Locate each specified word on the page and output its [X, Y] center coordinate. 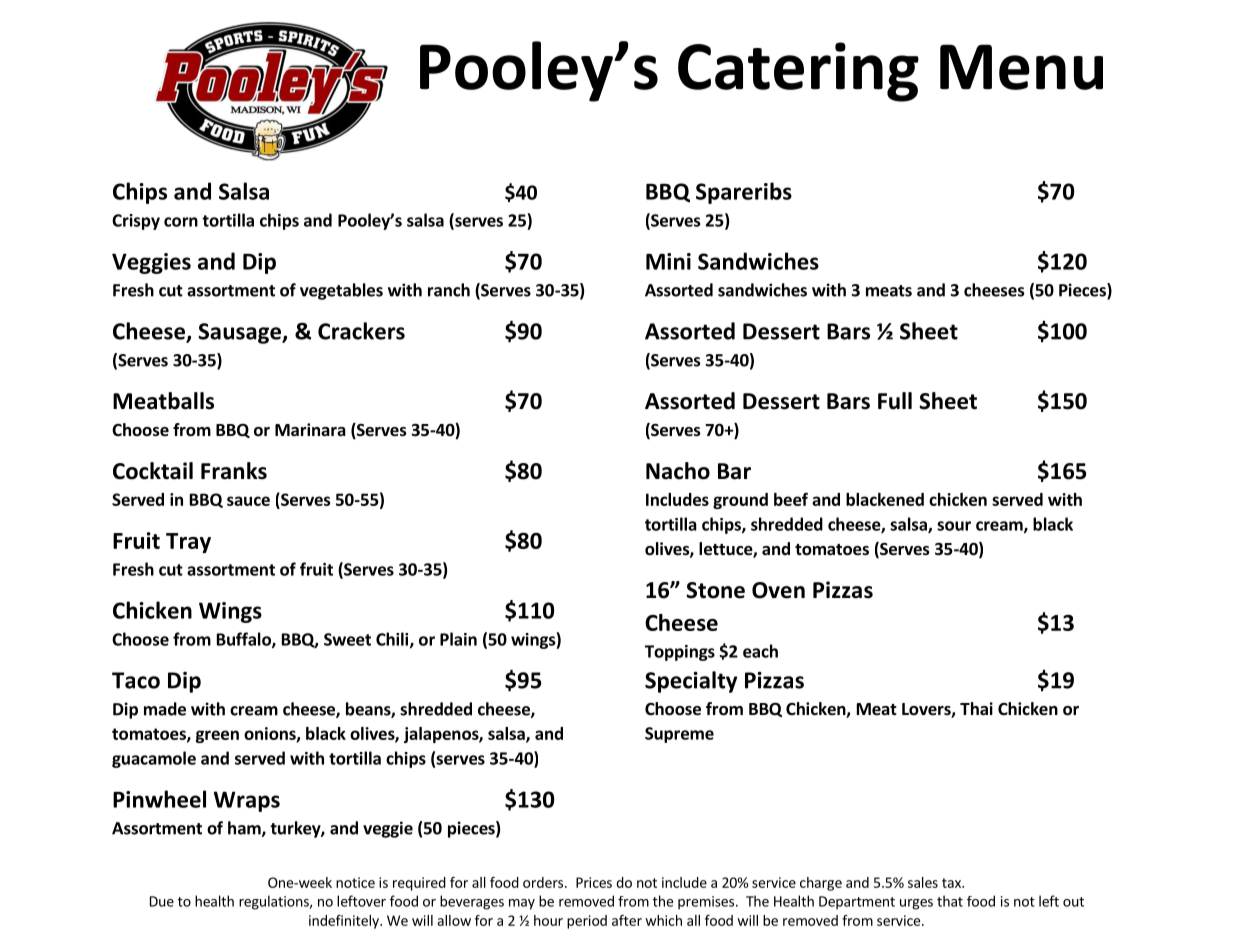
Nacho [678, 471]
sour [954, 526]
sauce [248, 501]
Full [895, 401]
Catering [798, 72]
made [165, 709]
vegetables [341, 291]
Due [162, 901]
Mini [668, 261]
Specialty [691, 682]
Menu [1021, 67]
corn [181, 222]
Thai [976, 708]
